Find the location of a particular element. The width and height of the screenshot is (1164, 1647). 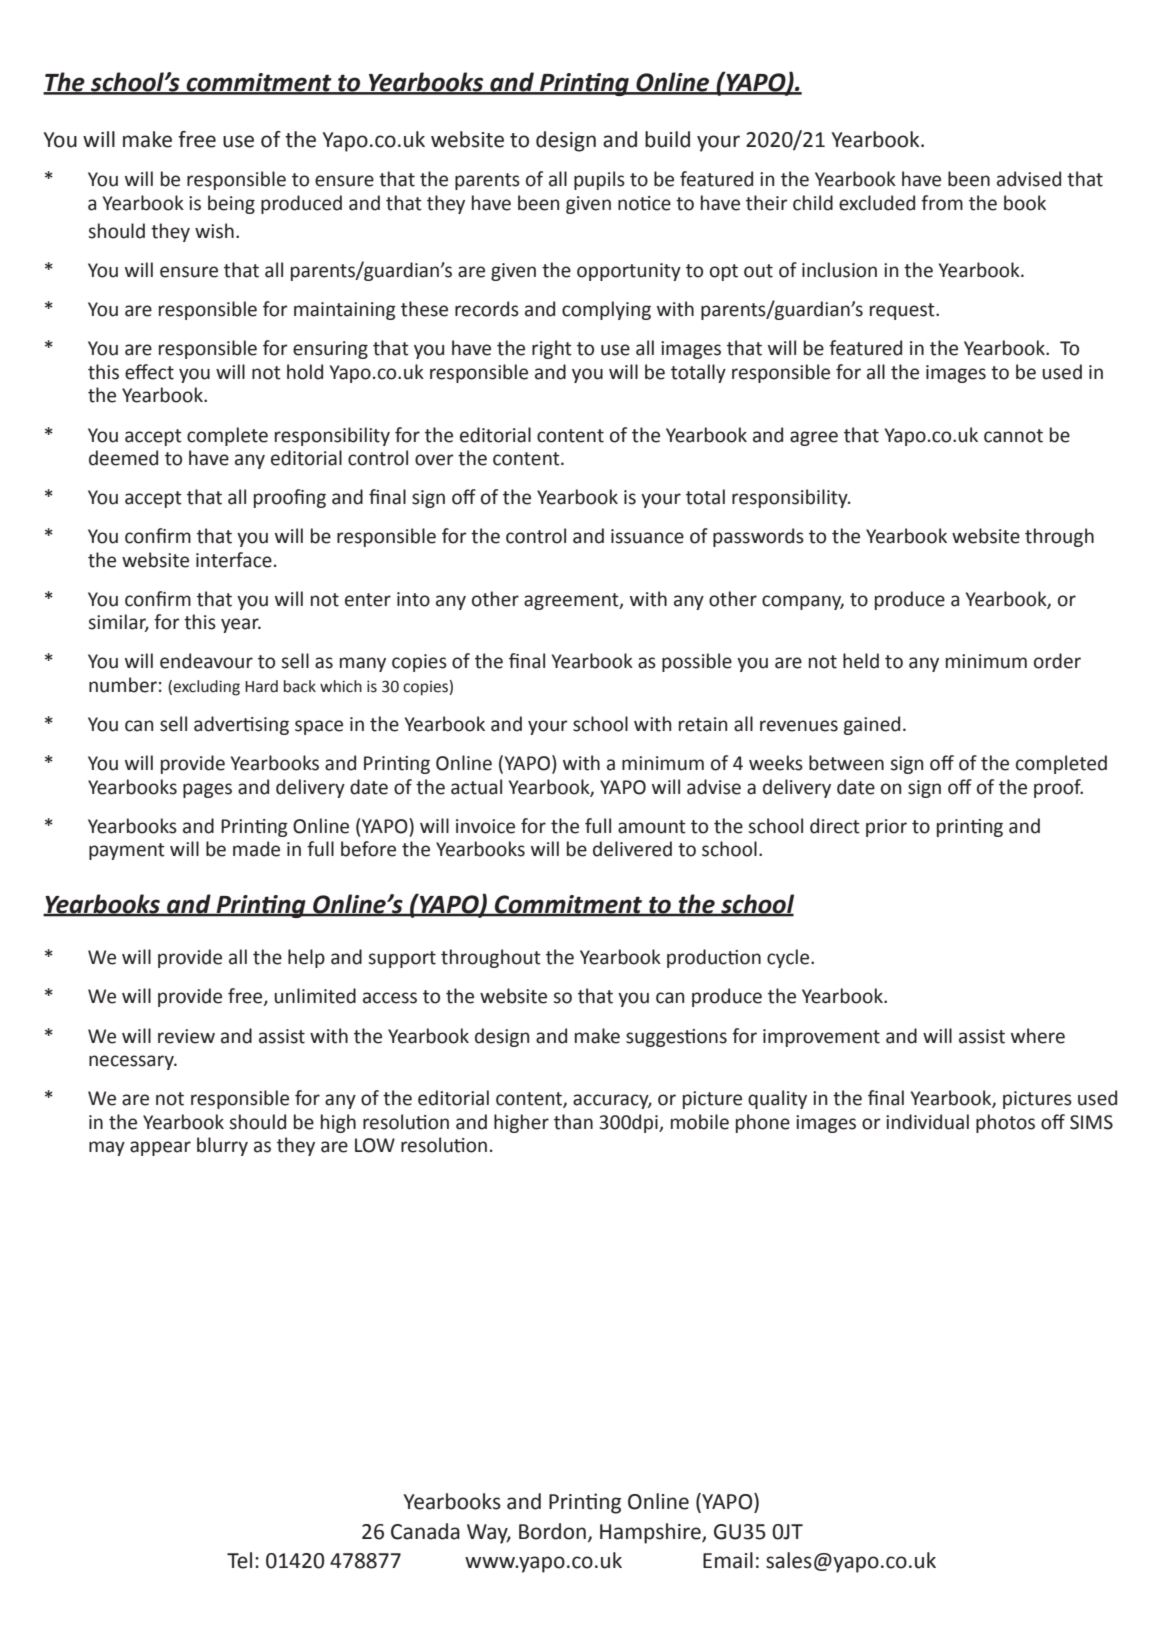

from is located at coordinates (942, 203).
